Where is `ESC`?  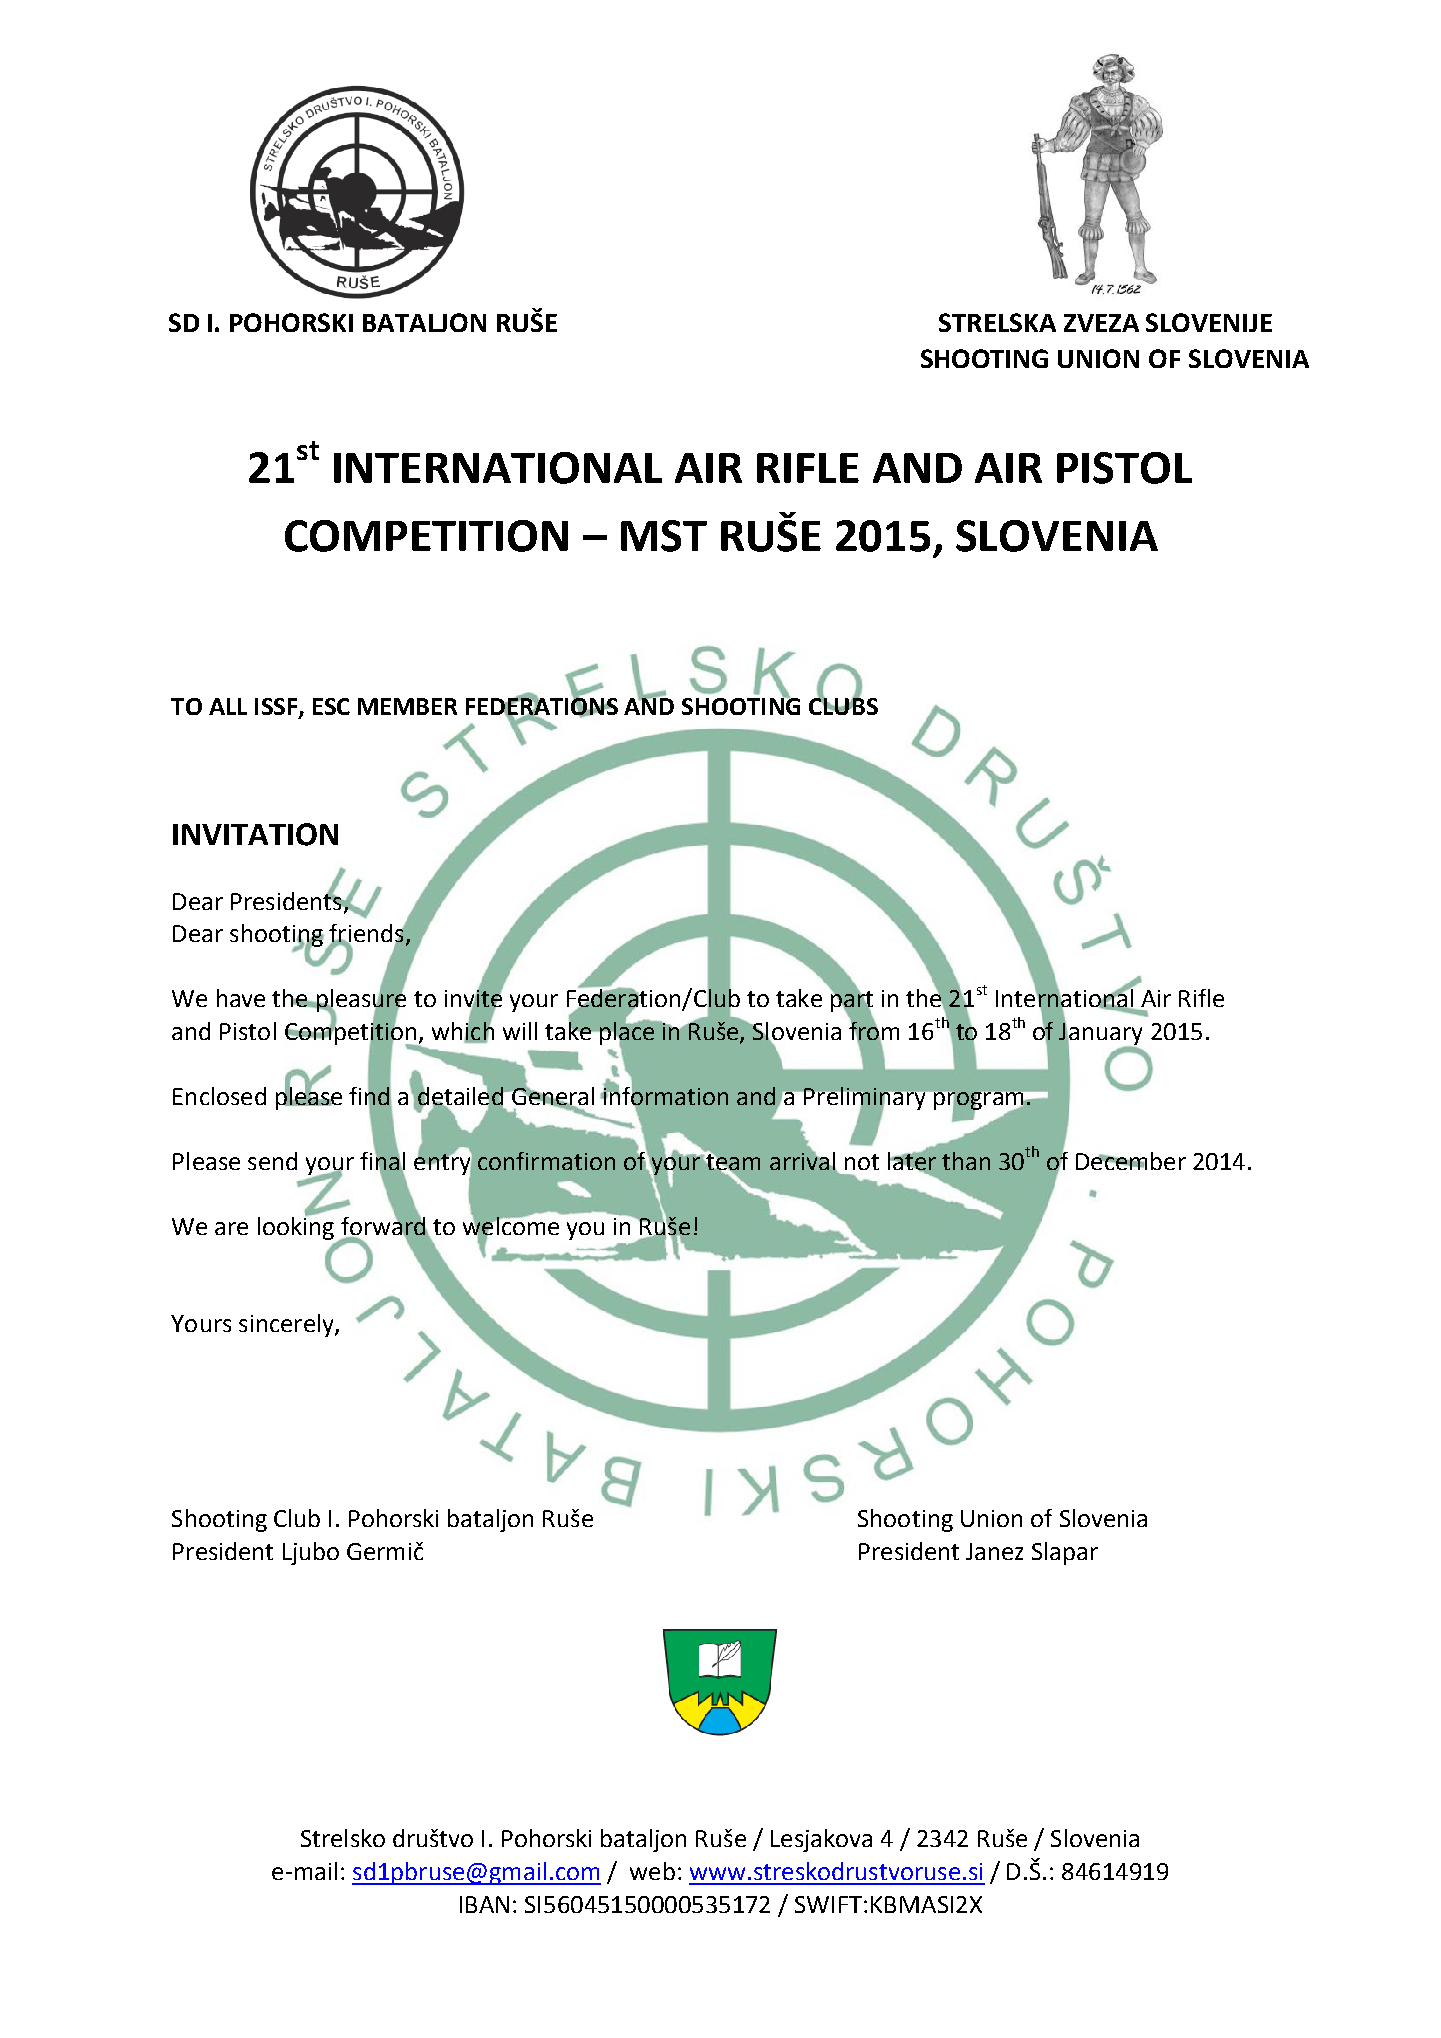
ESC is located at coordinates (331, 706).
